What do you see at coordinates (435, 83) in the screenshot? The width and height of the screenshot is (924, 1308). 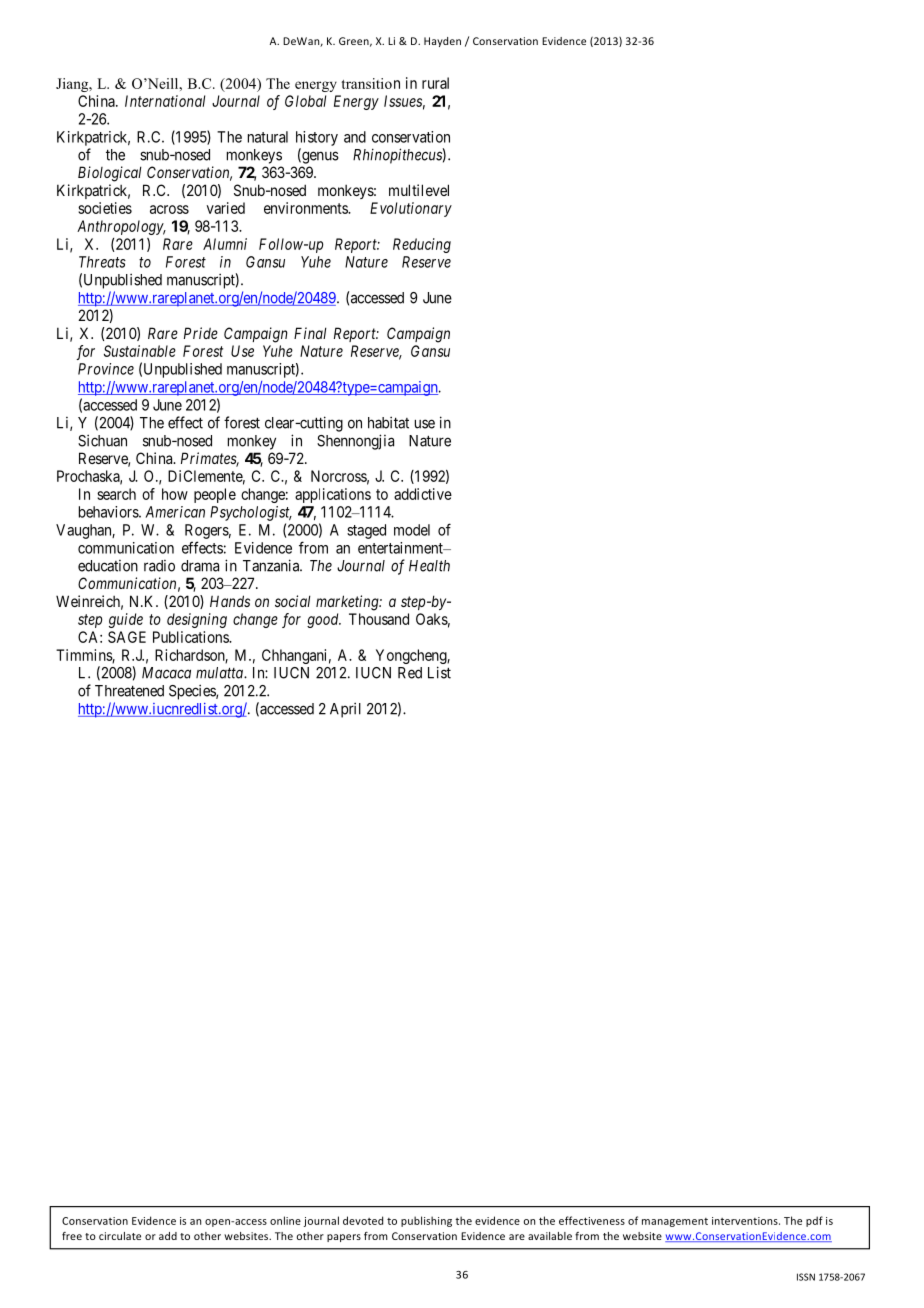 I see `rural` at bounding box center [435, 83].
